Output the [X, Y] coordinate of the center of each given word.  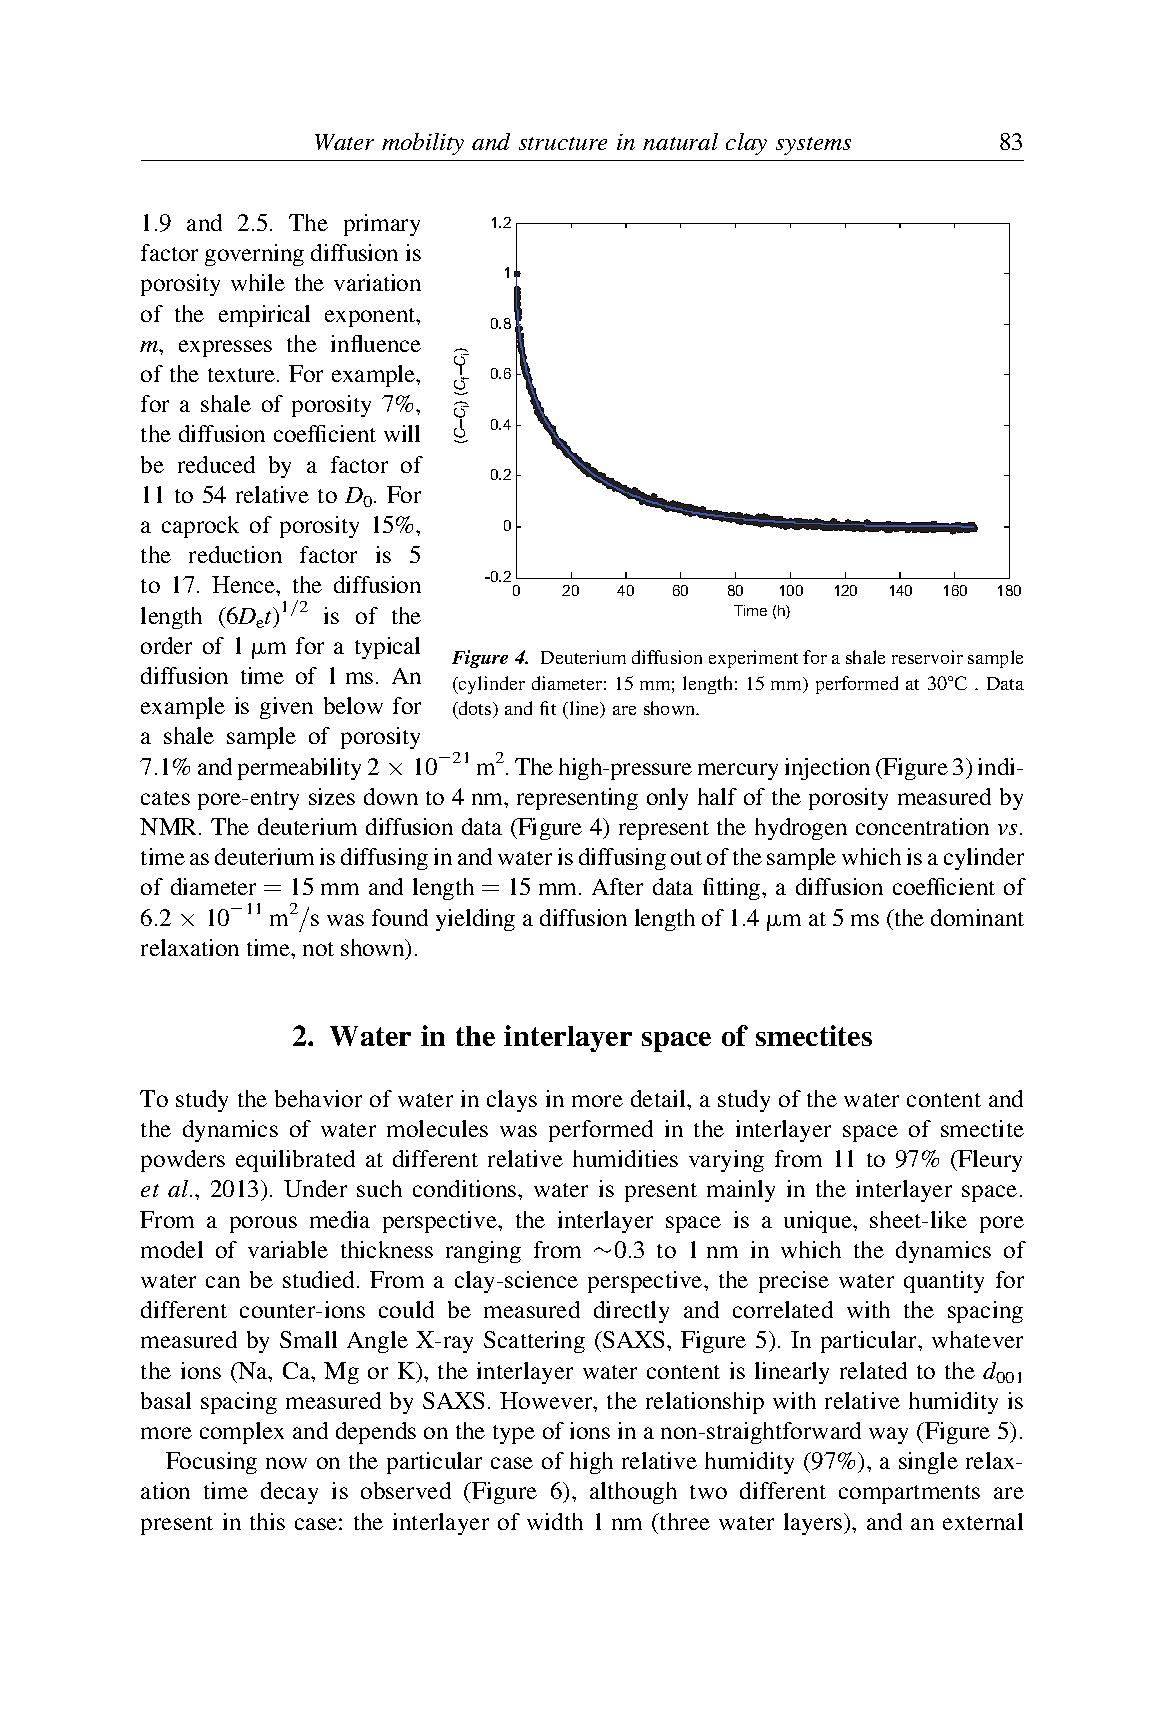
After [617, 886]
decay [289, 1493]
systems [813, 146]
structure [563, 143]
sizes [332, 796]
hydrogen [801, 829]
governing [254, 255]
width [555, 1521]
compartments [909, 1494]
